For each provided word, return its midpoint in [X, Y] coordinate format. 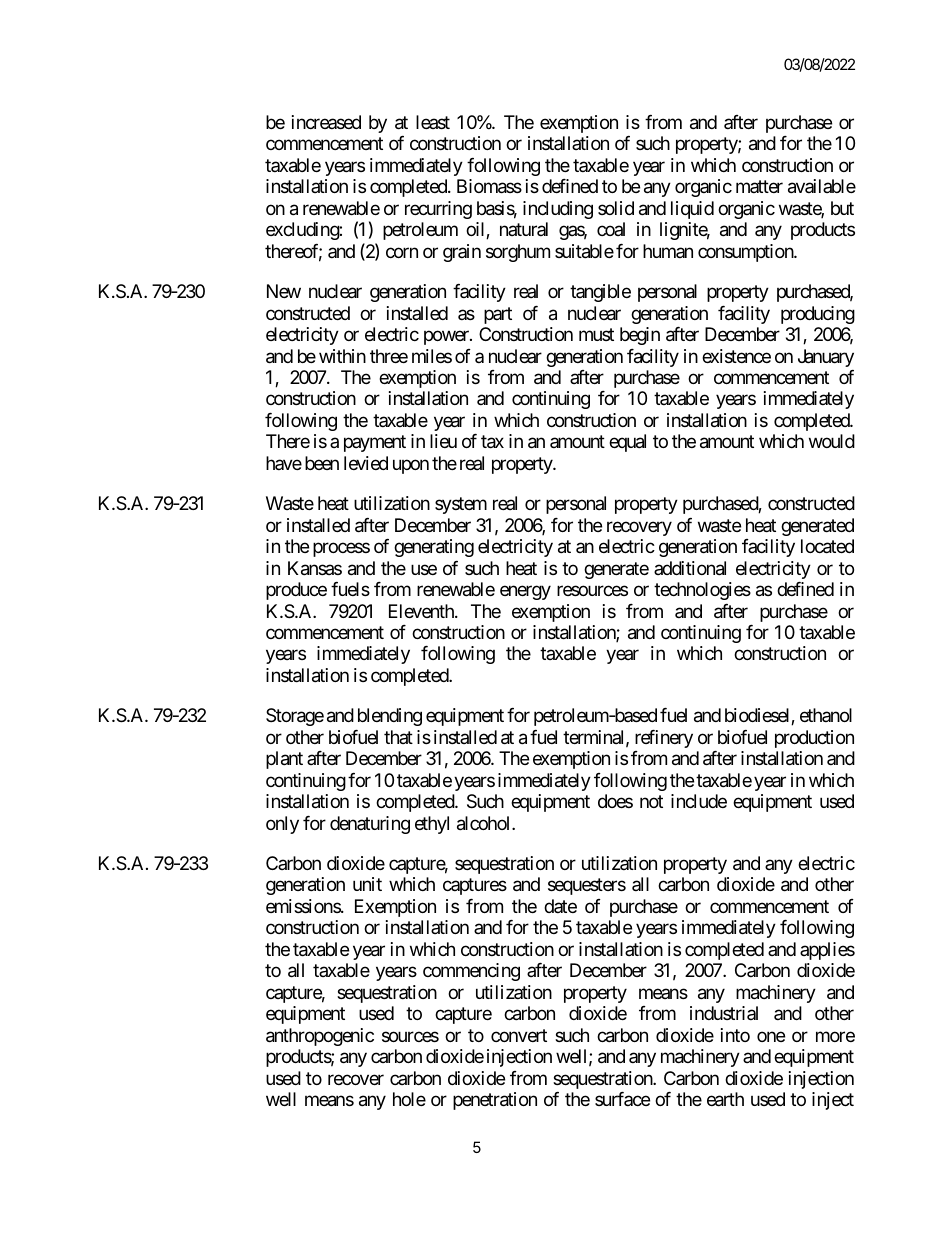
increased [326, 122]
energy [525, 592]
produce [296, 591]
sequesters [587, 886]
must [596, 334]
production [814, 739]
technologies [702, 591]
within [342, 356]
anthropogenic [320, 1037]
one [771, 1036]
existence [736, 356]
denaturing [370, 825]
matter [759, 187]
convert [519, 1035]
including [558, 210]
